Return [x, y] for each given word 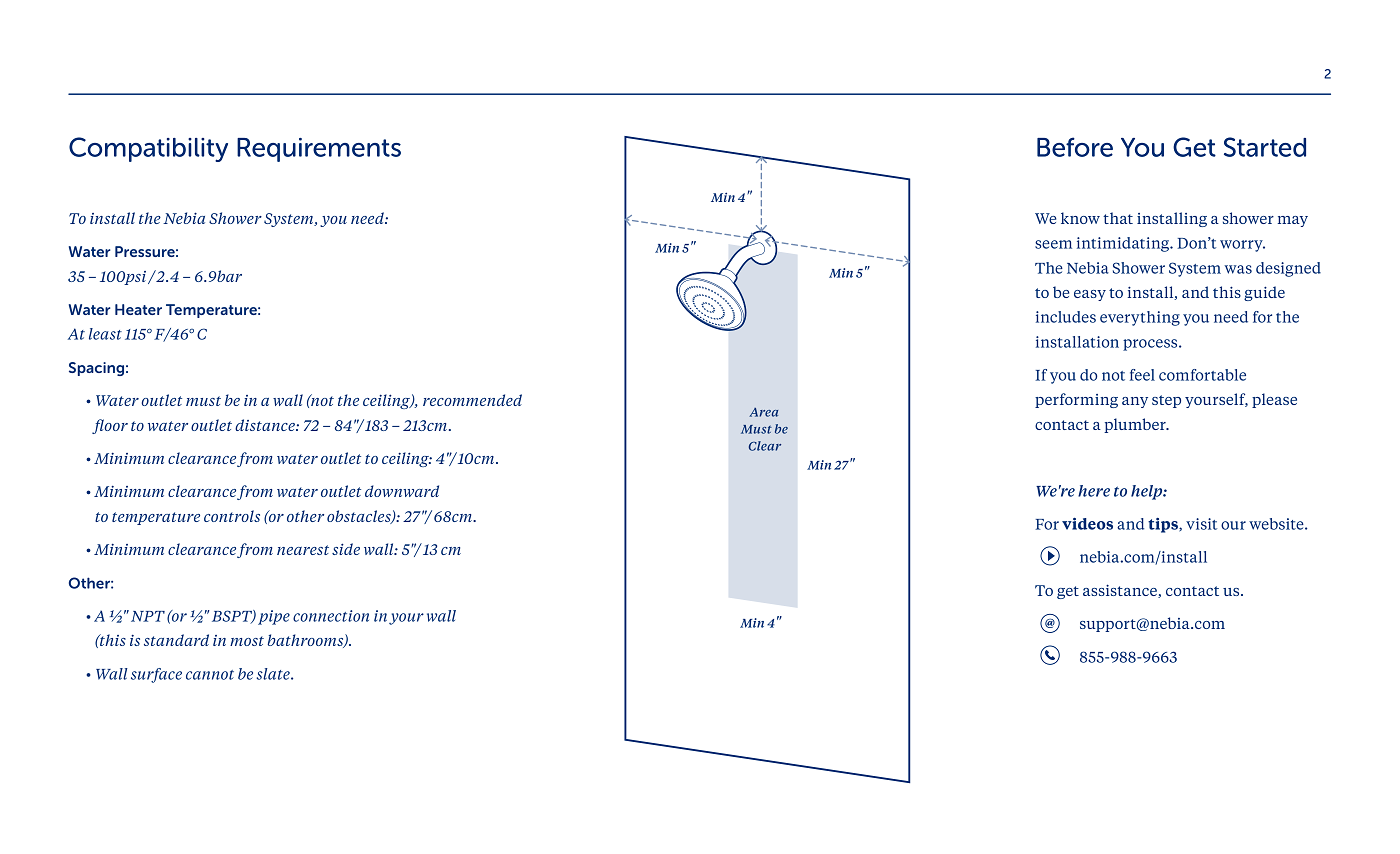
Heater [138, 309]
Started [1265, 147]
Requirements [319, 150]
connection [331, 616]
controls [232, 516]
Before [1075, 147]
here [1094, 491]
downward [402, 491]
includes [1066, 317]
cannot [210, 675]
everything [1140, 318]
